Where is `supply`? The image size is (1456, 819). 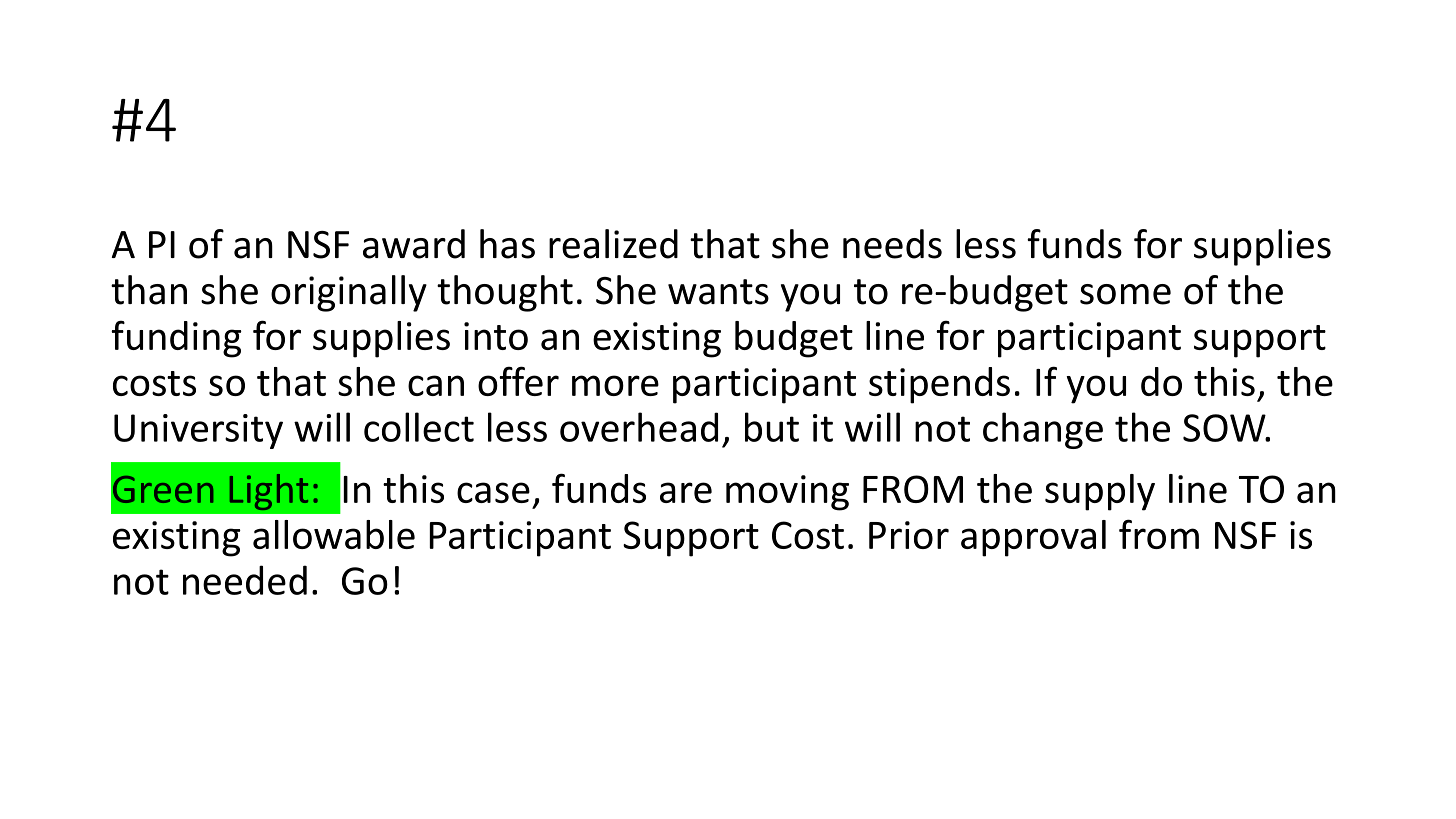
supply is located at coordinates (1100, 492).
